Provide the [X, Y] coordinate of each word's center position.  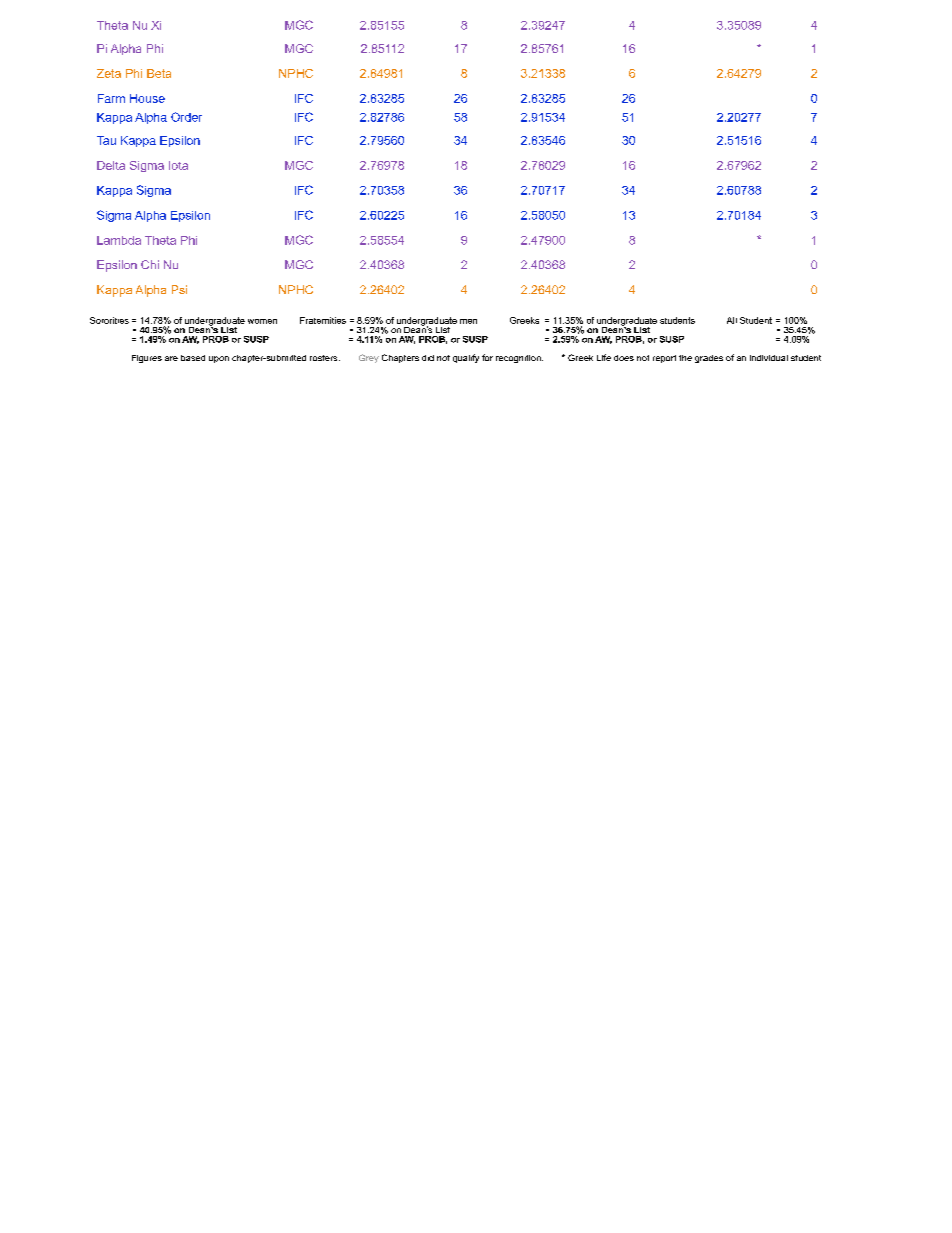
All [732, 320]
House [147, 98]
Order [186, 117]
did [428, 358]
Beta [159, 73]
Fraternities [323, 320]
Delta [111, 165]
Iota [178, 165]
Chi [150, 264]
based [193, 358]
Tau [106, 140]
